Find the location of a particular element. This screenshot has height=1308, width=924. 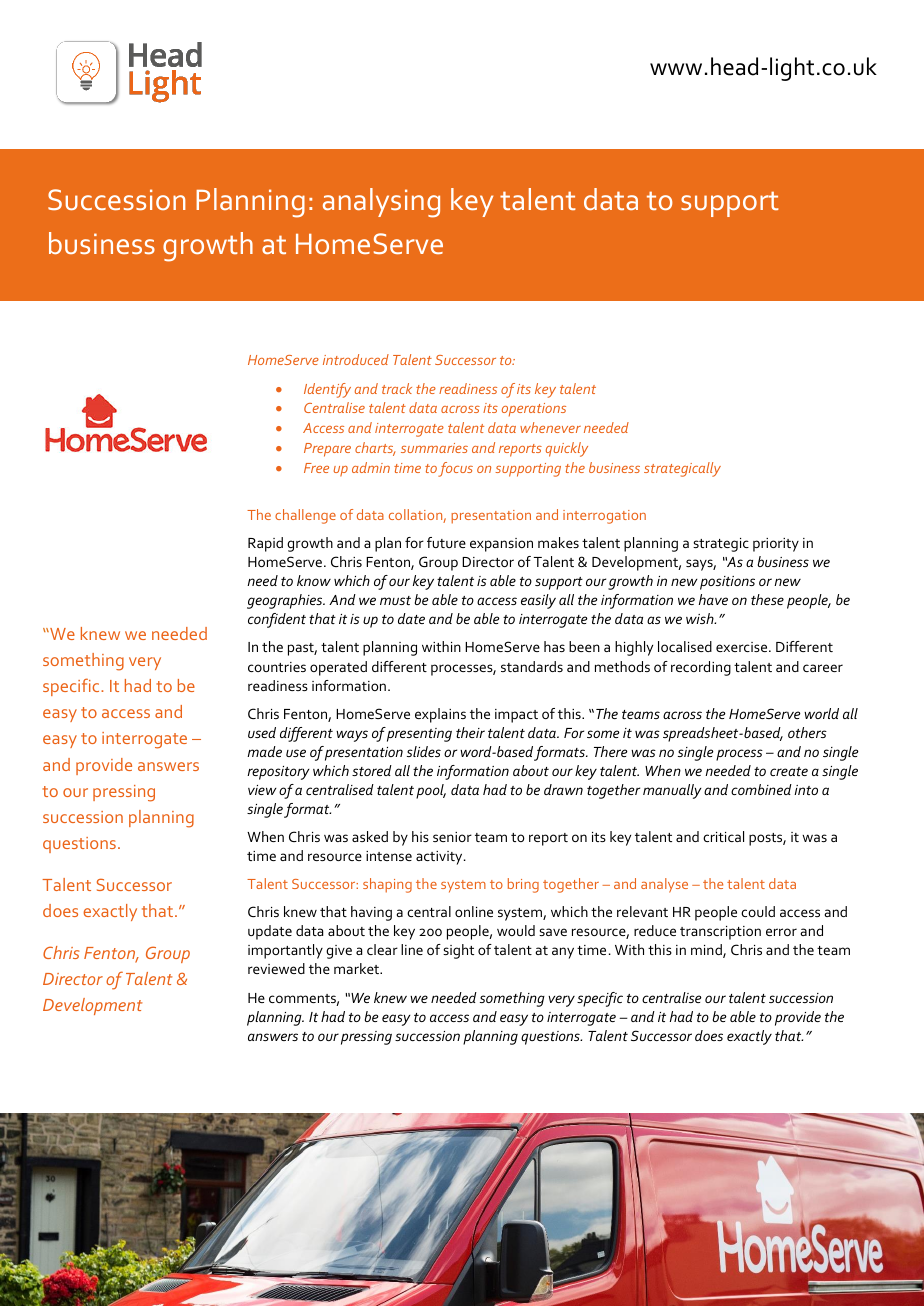

know is located at coordinates (314, 580).
